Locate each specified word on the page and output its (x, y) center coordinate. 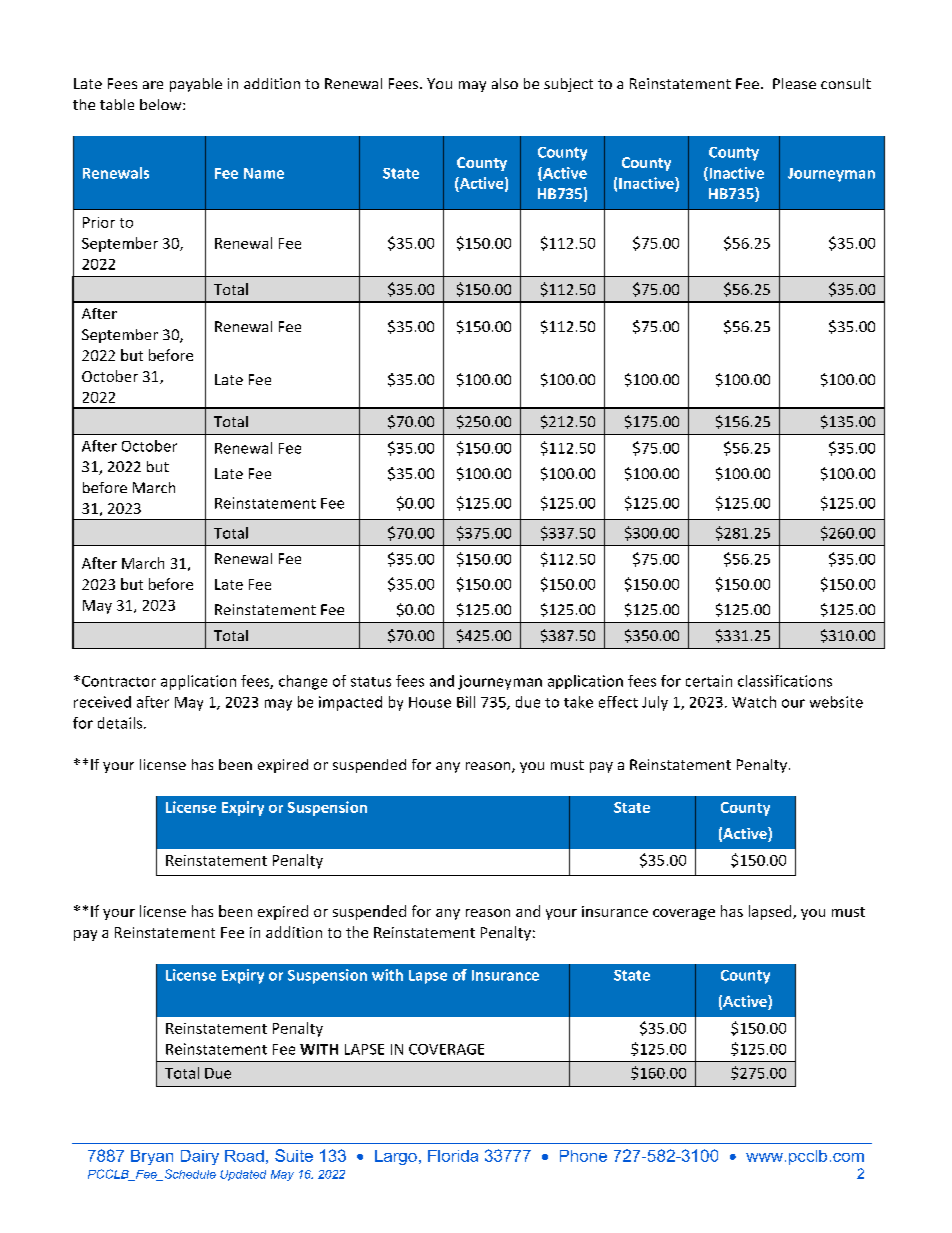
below (162, 104)
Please (794, 83)
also (505, 83)
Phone (583, 1156)
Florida (453, 1156)
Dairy (200, 1157)
